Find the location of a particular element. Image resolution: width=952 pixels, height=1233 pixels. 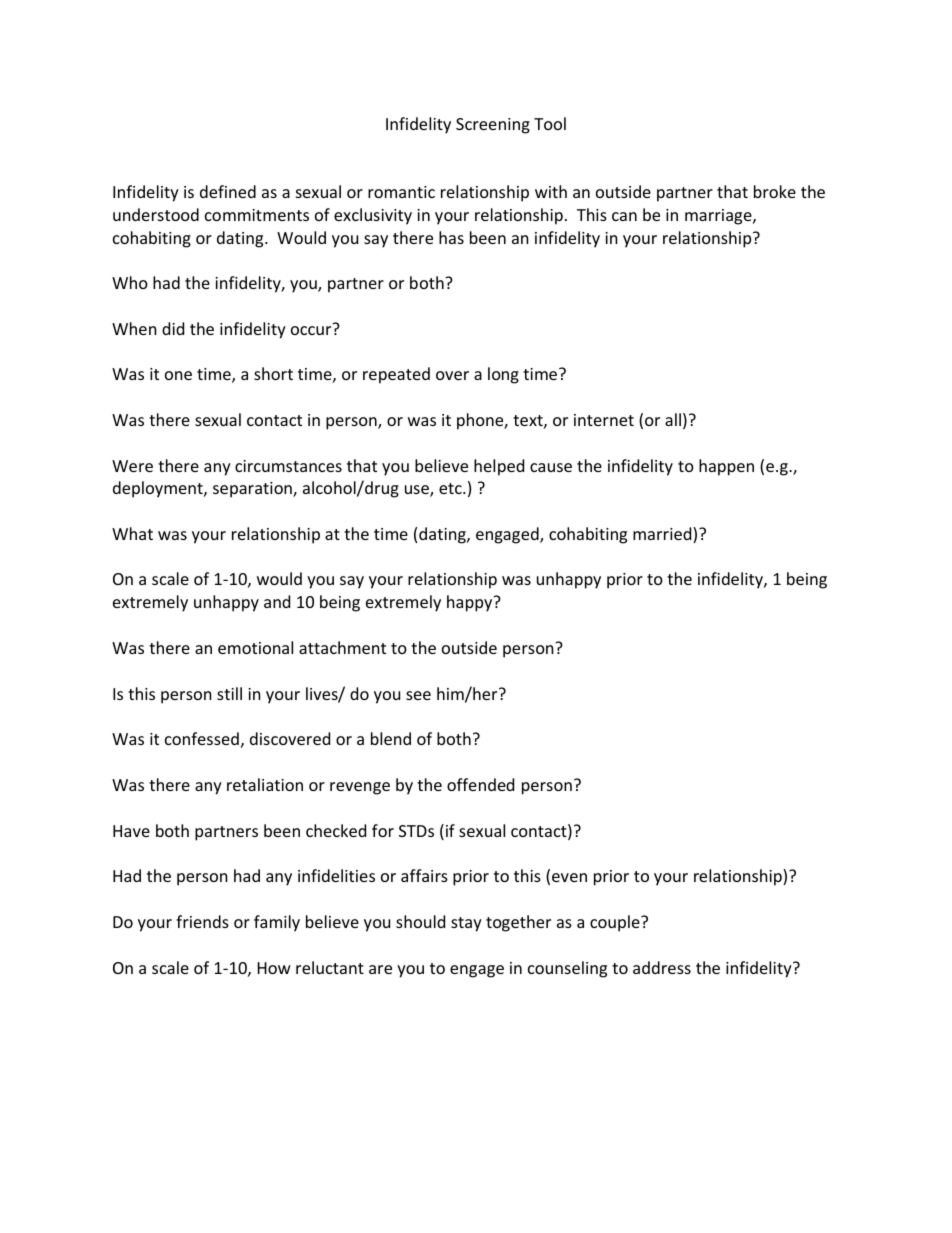

long is located at coordinates (503, 375).
